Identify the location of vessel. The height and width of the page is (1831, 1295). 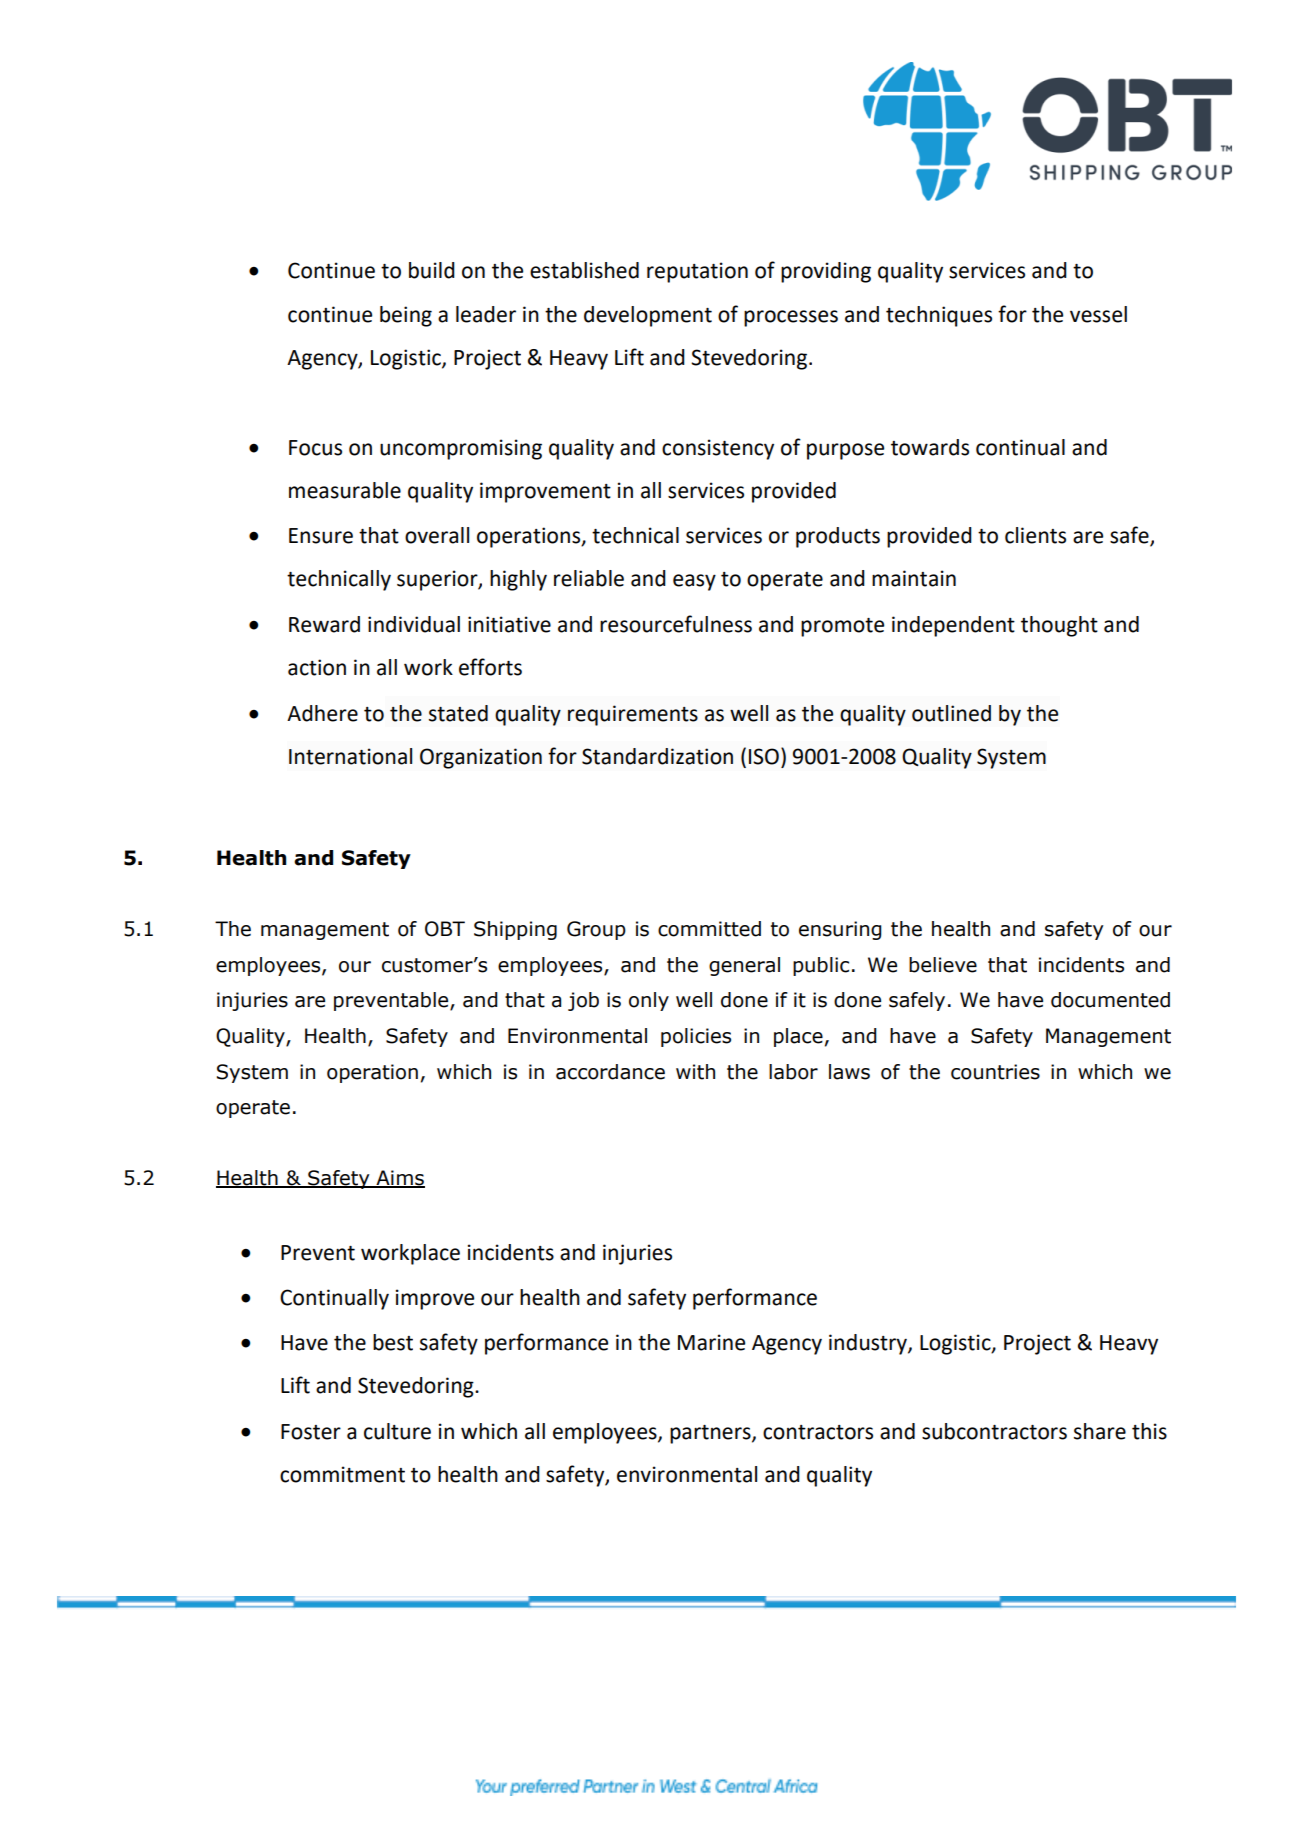
(1098, 314).
